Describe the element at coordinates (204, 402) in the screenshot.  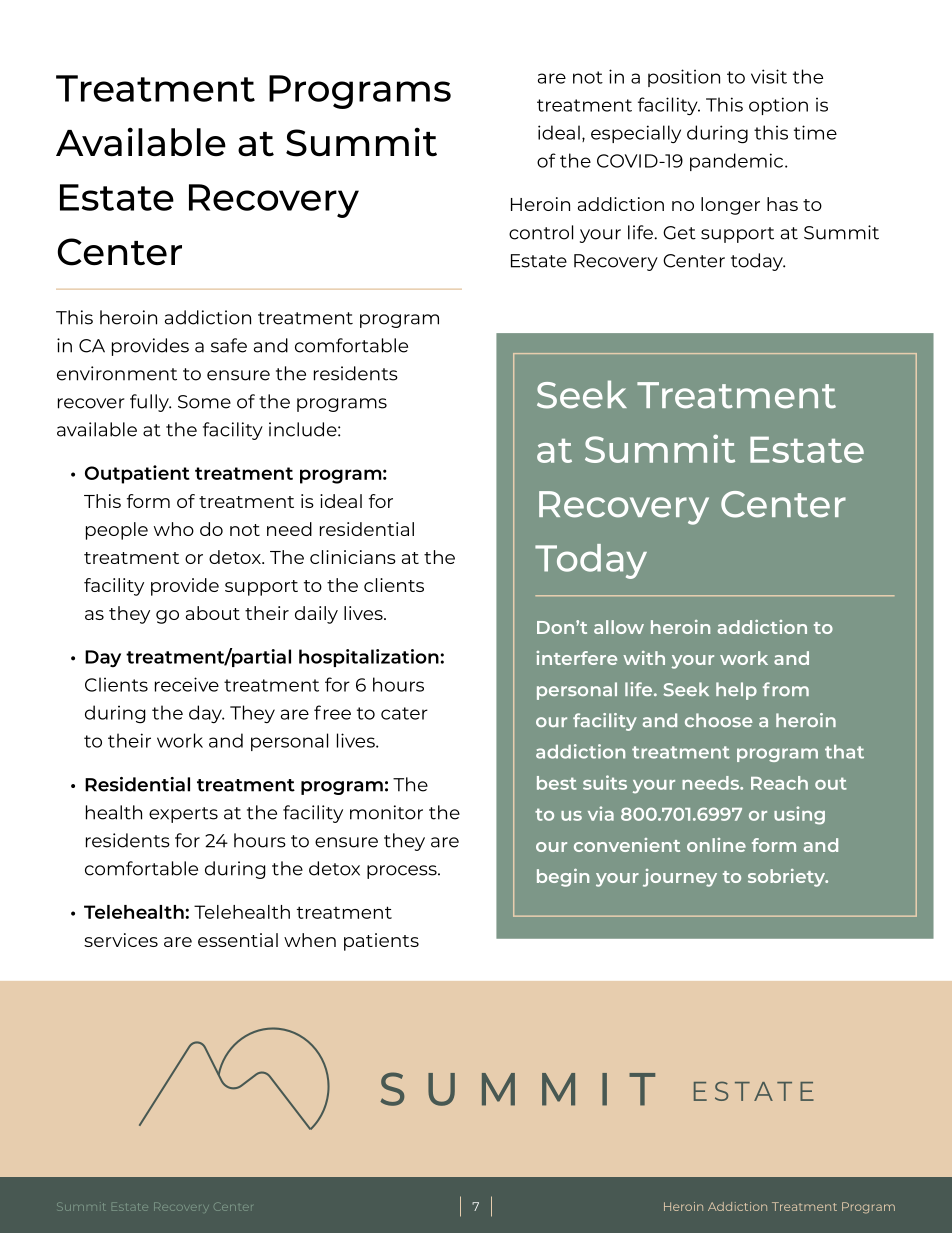
I see `Some` at that location.
